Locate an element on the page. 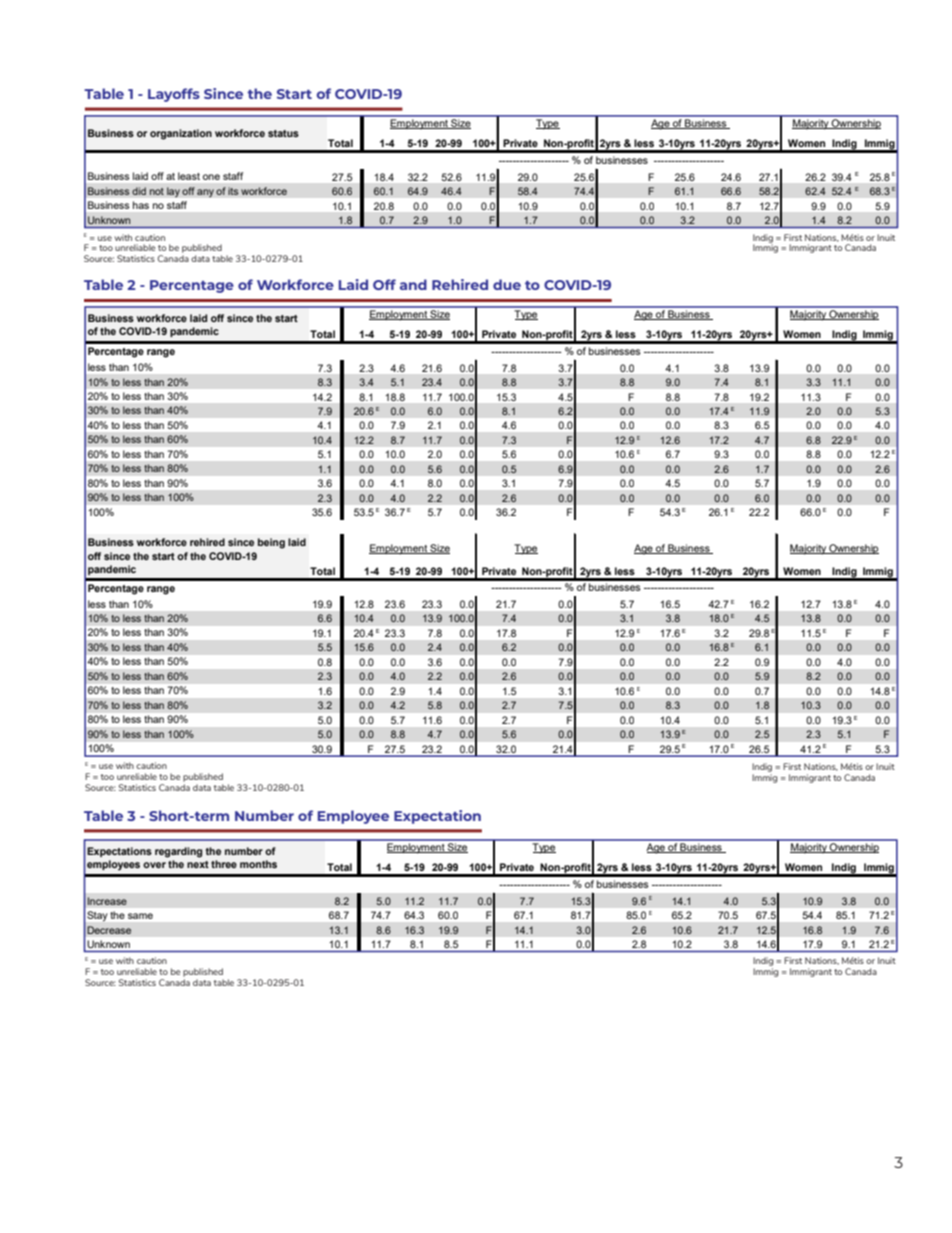  same is located at coordinates (140, 916).
